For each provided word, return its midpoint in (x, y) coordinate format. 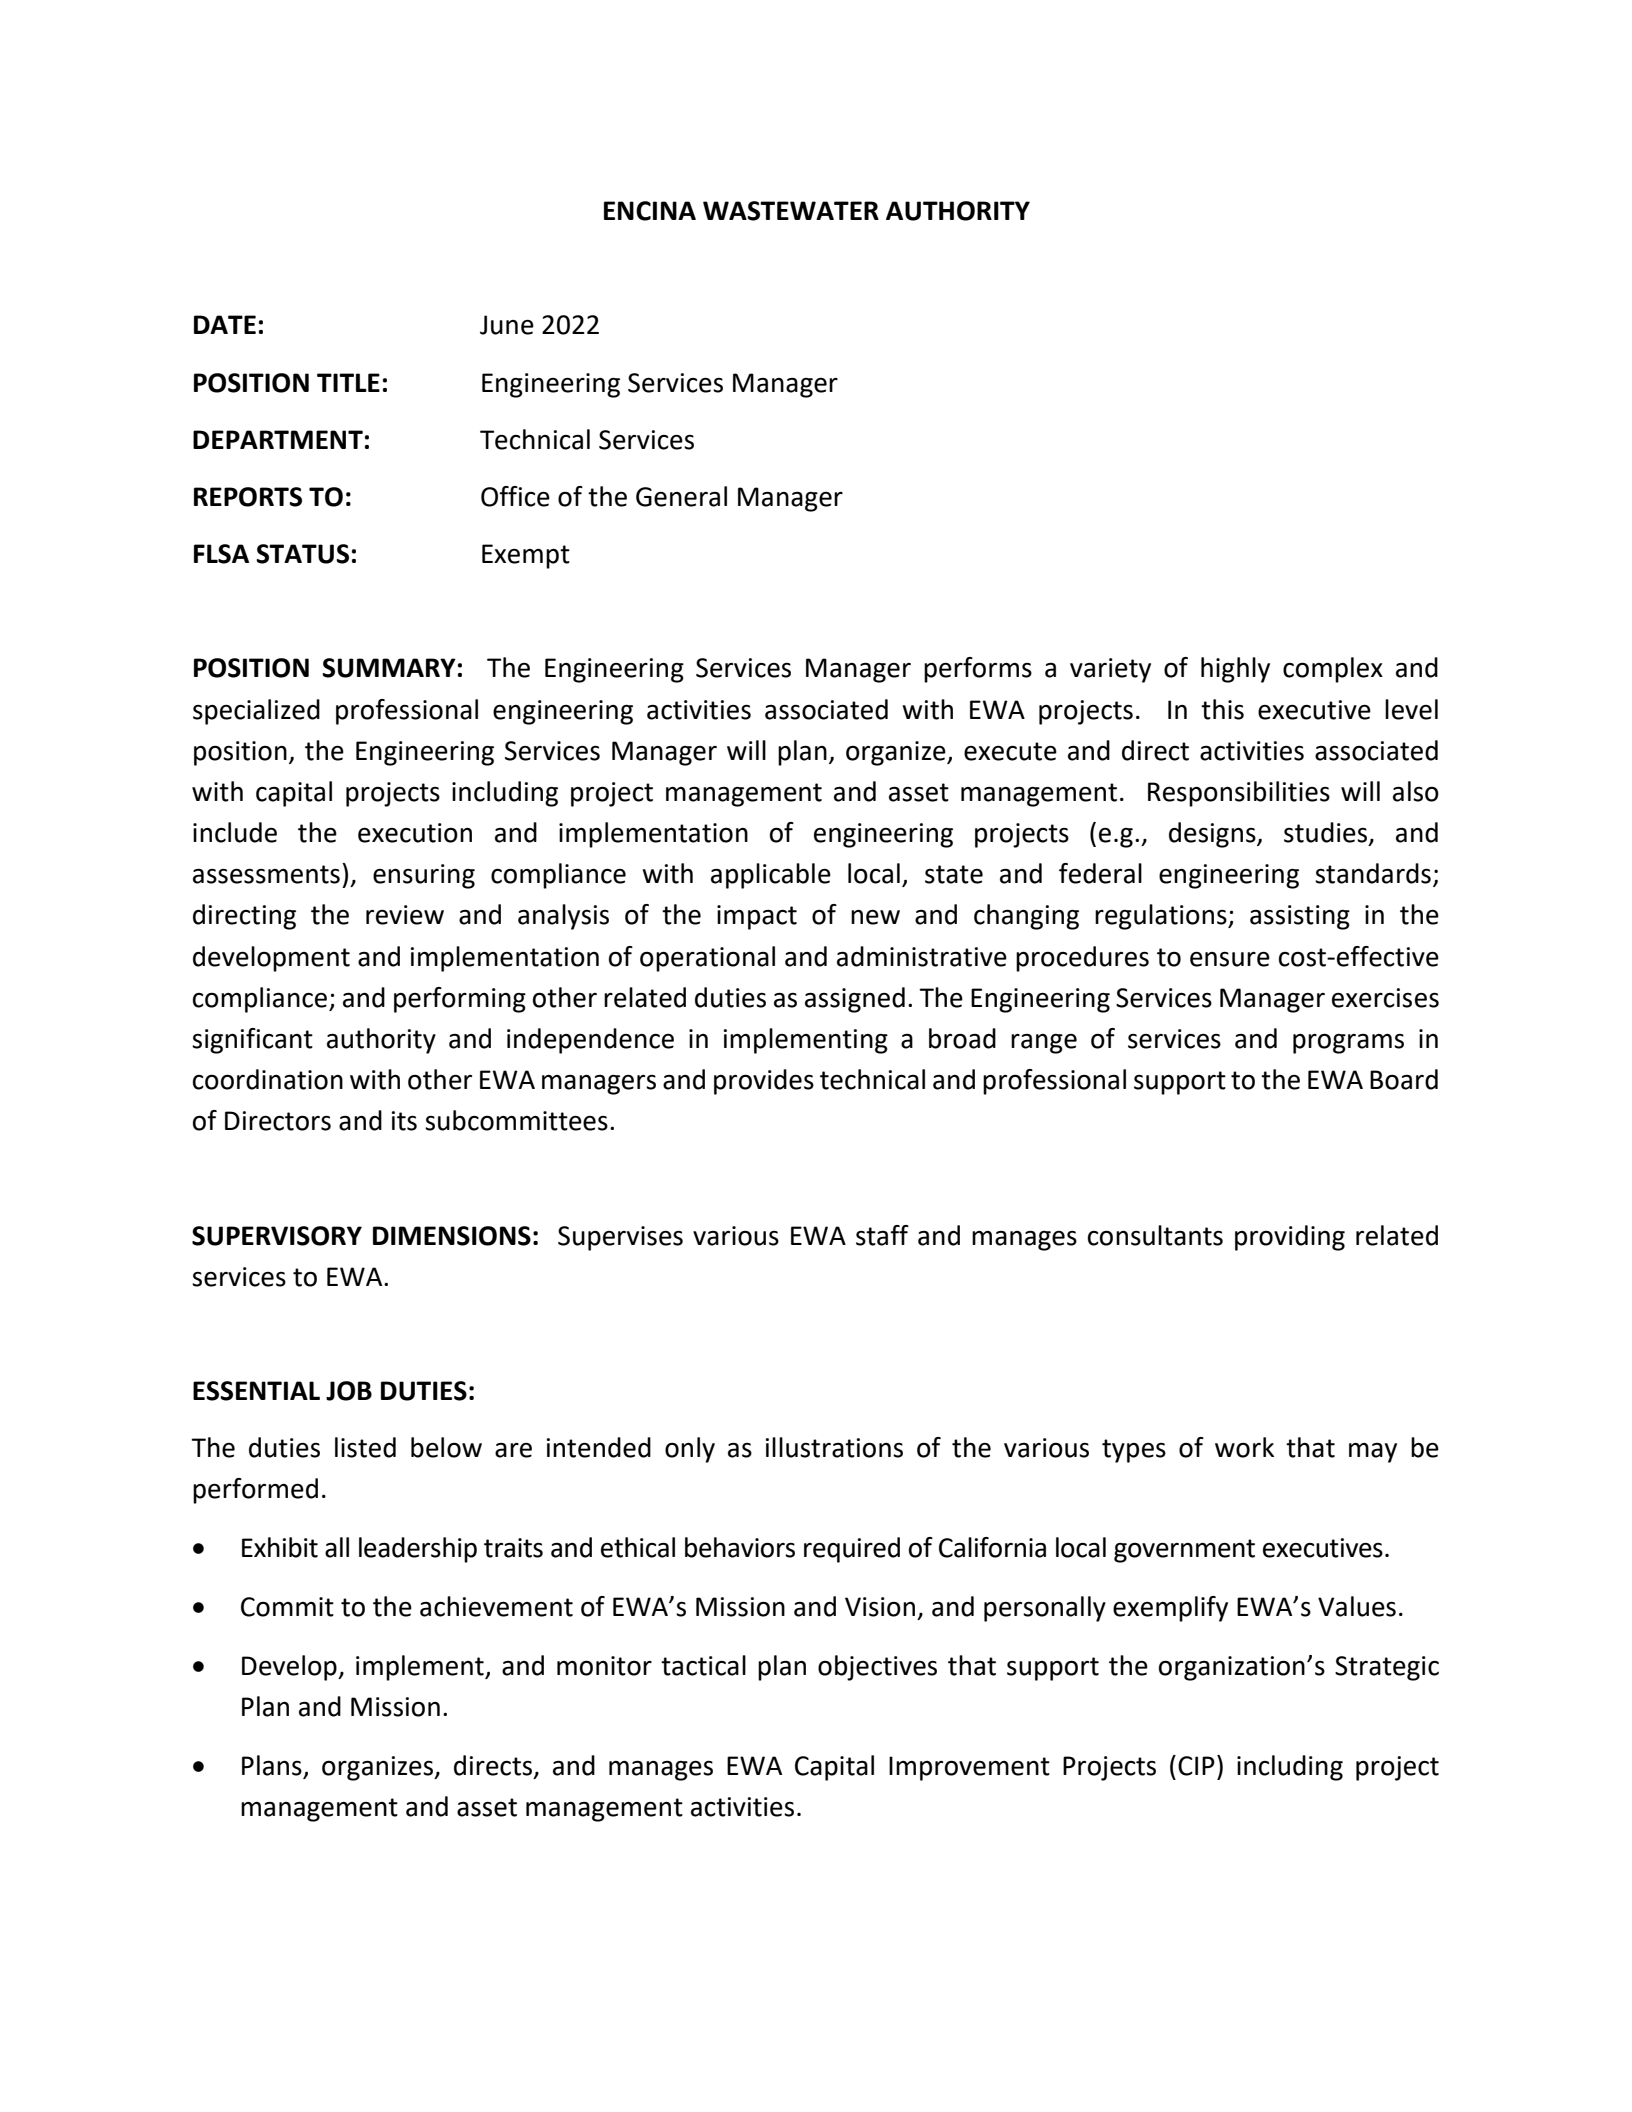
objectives (877, 1668)
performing (460, 1000)
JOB (349, 1391)
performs (978, 670)
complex (1333, 670)
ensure (1230, 959)
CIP (1196, 1766)
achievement (496, 1606)
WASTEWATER (791, 211)
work (1244, 1447)
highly (1235, 670)
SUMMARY (389, 668)
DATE (225, 324)
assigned (855, 1000)
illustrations (834, 1447)
